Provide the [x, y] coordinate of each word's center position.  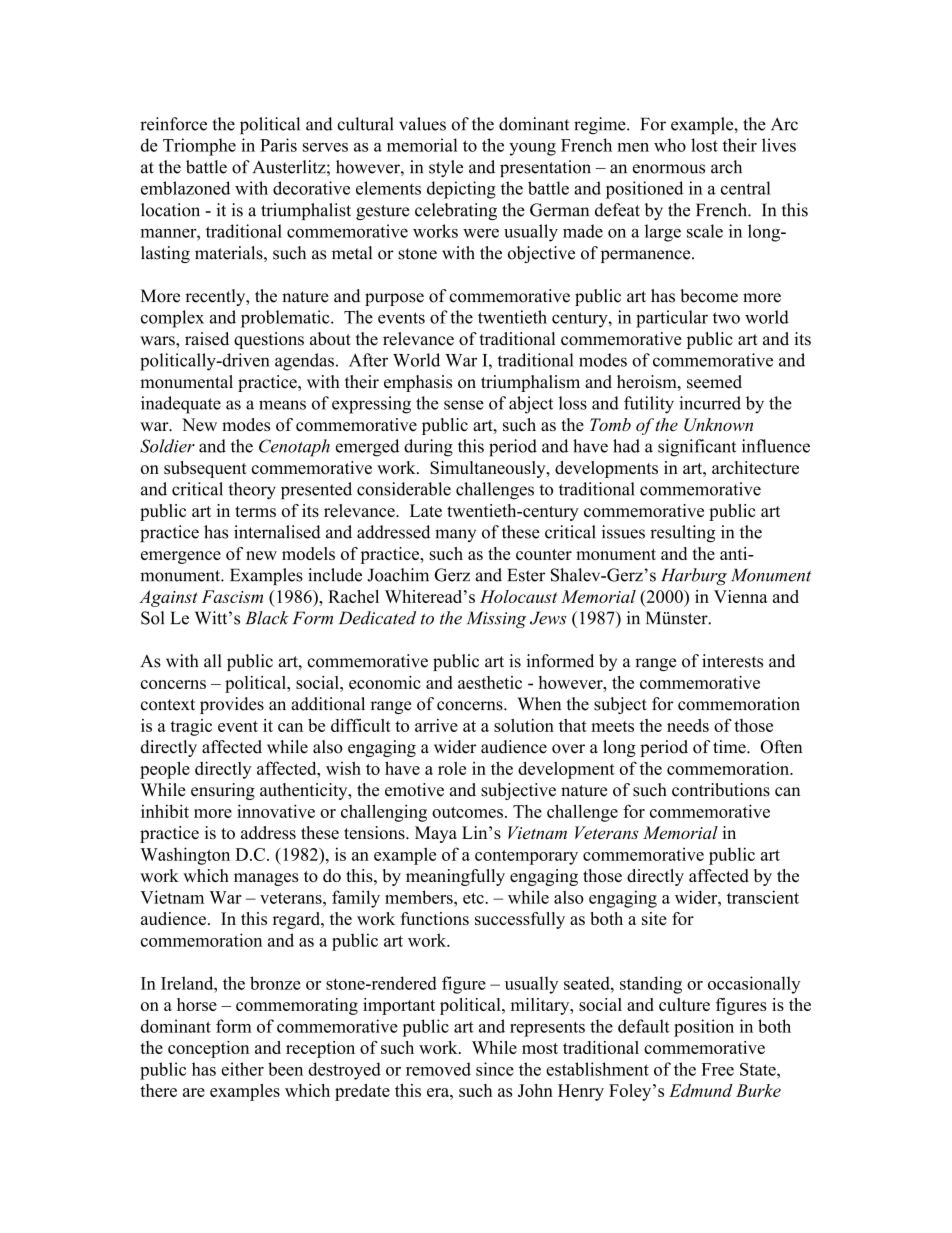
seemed [714, 382]
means [282, 405]
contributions [721, 790]
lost [704, 145]
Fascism [232, 596]
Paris [278, 145]
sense [464, 405]
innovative [276, 811]
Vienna [741, 596]
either [242, 1069]
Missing [496, 619]
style [446, 168]
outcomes [467, 812]
